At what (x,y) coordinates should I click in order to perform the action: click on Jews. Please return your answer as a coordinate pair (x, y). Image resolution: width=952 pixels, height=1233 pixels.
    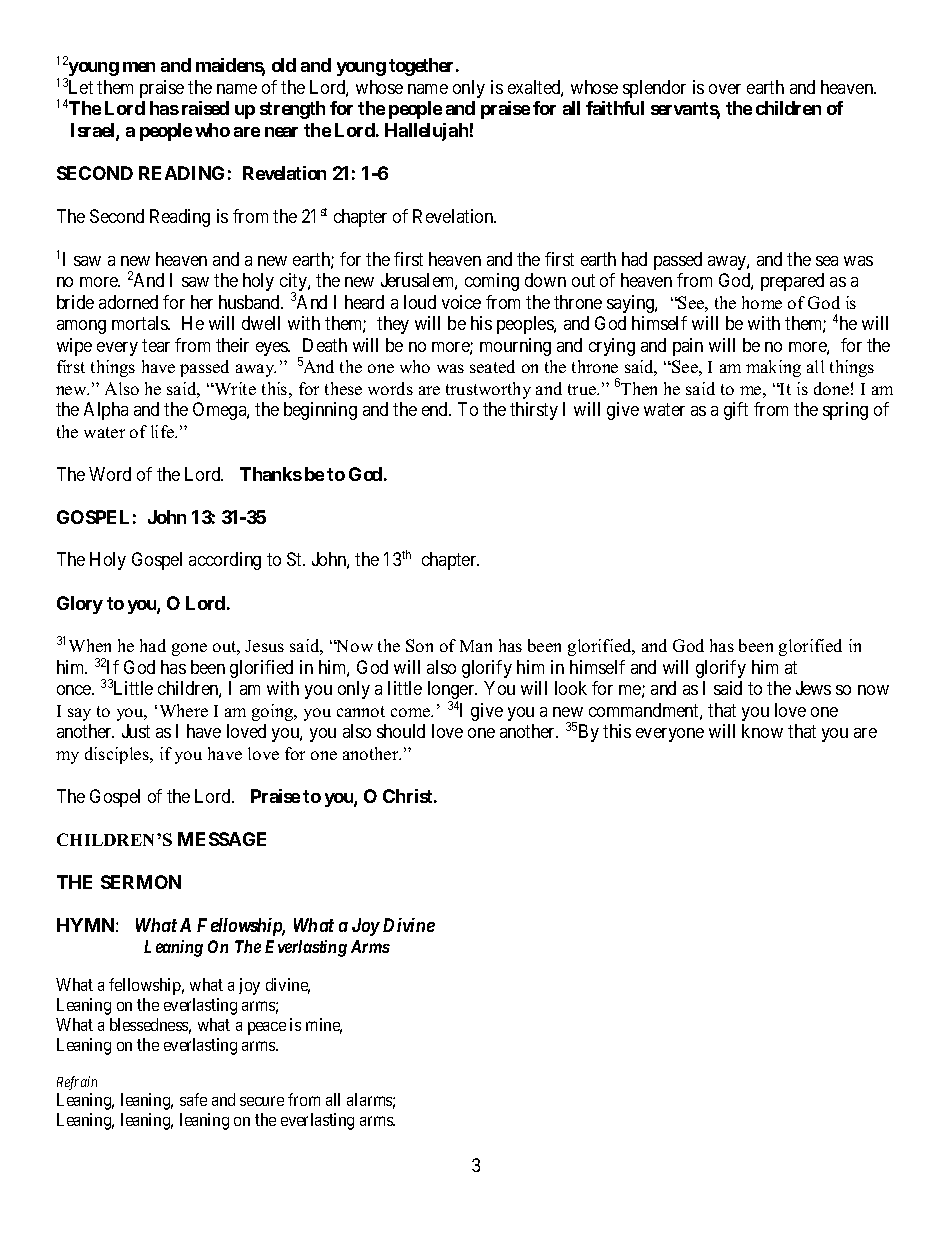
    Looking at the image, I should click on (813, 688).
